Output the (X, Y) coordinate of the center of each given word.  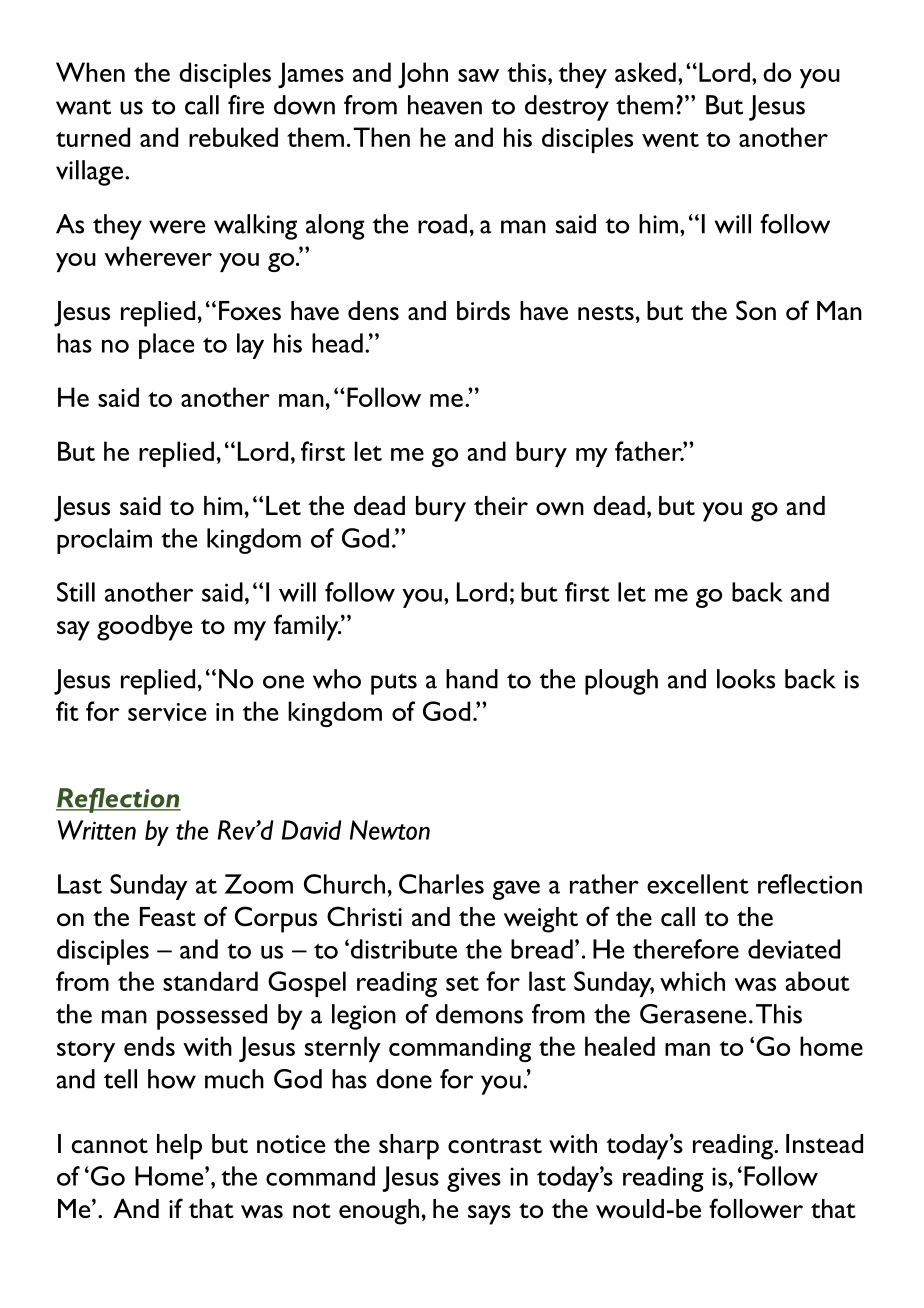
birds (483, 310)
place (166, 346)
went (670, 139)
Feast (168, 916)
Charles (441, 884)
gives (474, 1179)
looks (746, 679)
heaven (445, 105)
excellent (698, 884)
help (179, 1147)
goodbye (144, 628)
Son (756, 310)
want (83, 107)
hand (472, 679)
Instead (824, 1143)
